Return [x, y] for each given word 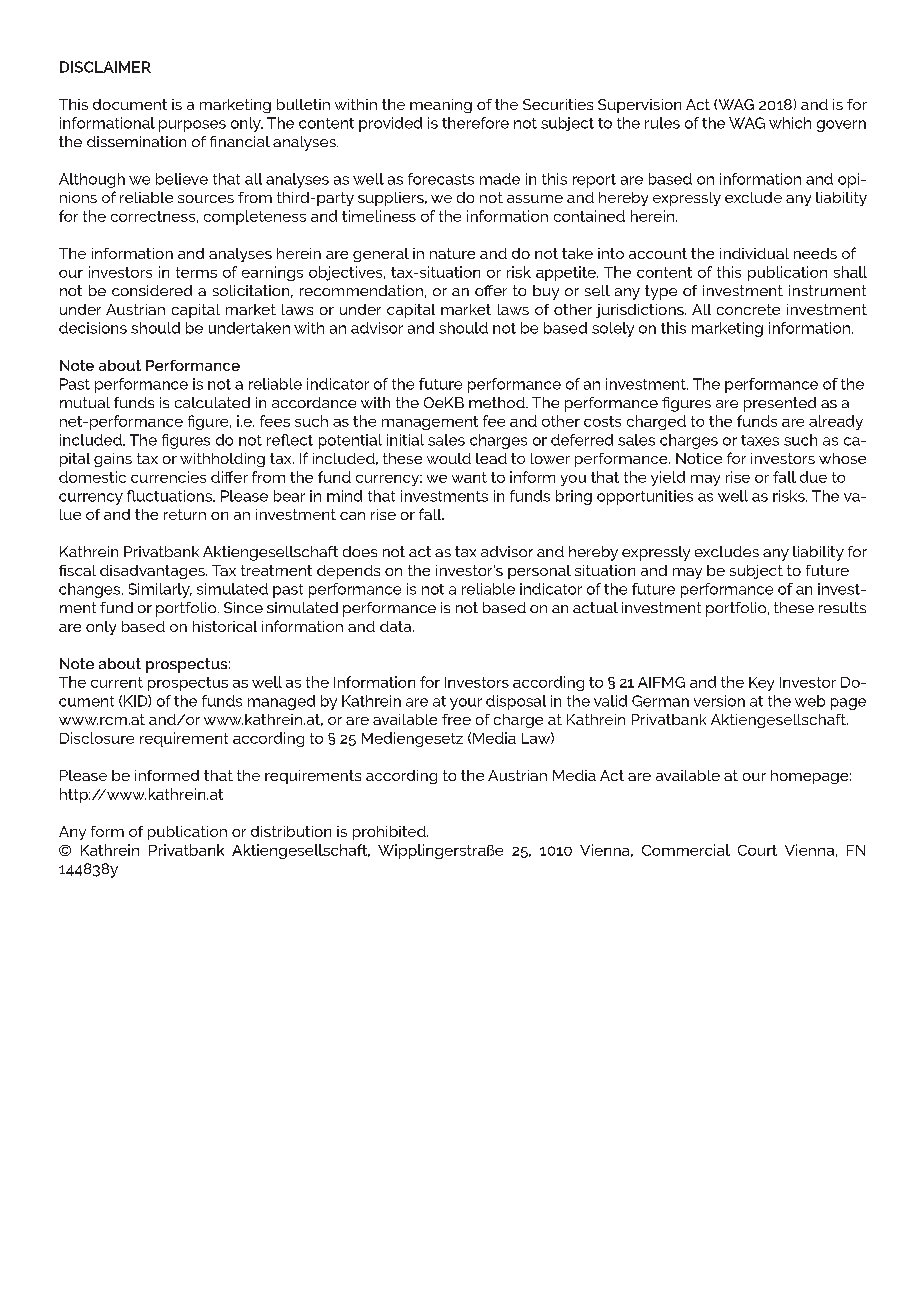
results [842, 607]
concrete [748, 309]
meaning [441, 106]
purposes [192, 126]
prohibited [390, 833]
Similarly [160, 590]
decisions [93, 328]
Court [757, 850]
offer [491, 290]
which [790, 123]
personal [539, 572]
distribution [291, 831]
